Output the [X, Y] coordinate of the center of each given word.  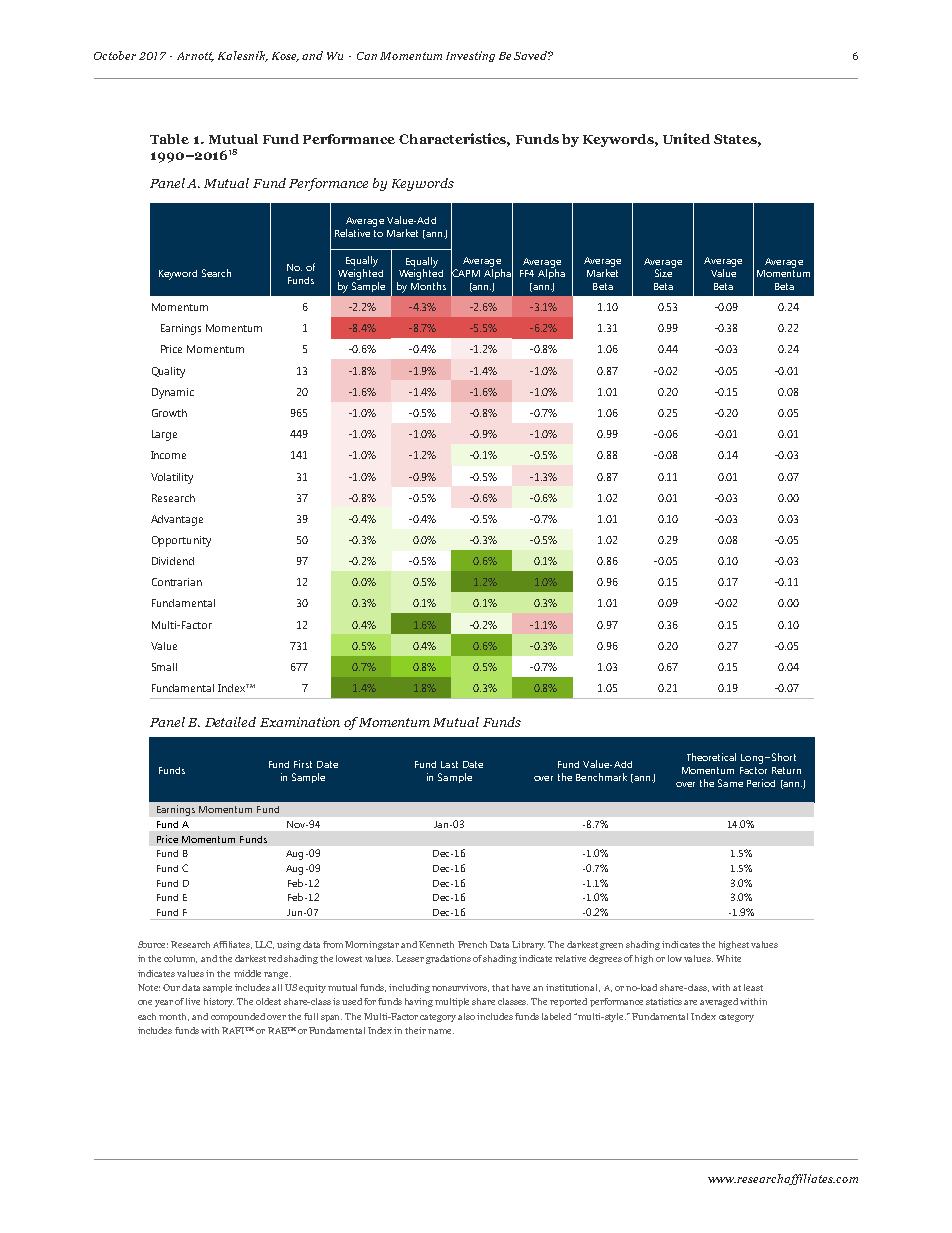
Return [786, 770]
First [303, 764]
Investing [470, 56]
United [686, 138]
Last [449, 764]
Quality [168, 372]
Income [168, 455]
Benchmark [601, 777]
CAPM [465, 273]
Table [169, 139]
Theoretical [711, 757]
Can [367, 56]
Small [164, 667]
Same [730, 783]
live [193, 1001]
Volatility [172, 478]
